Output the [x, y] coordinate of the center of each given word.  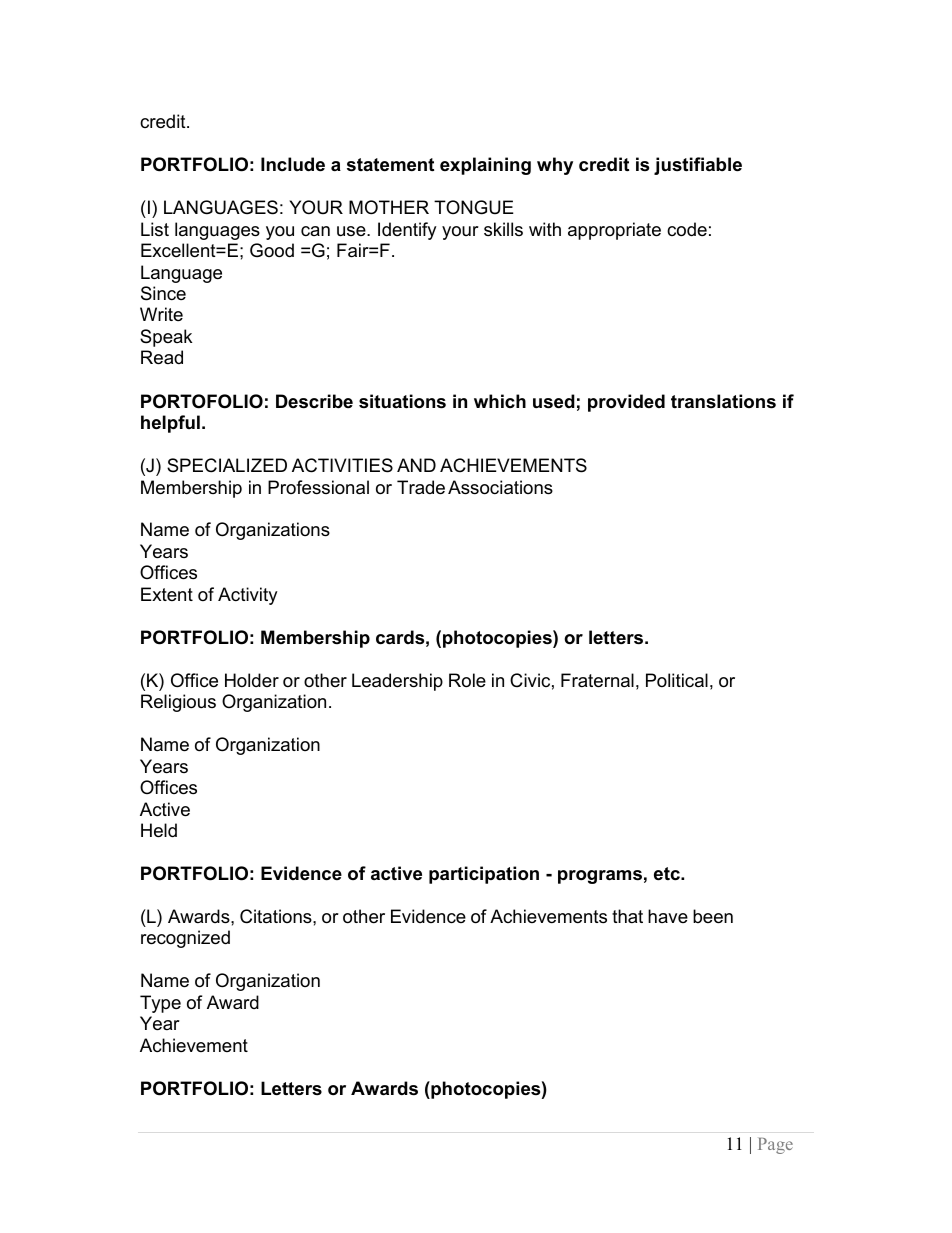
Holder [252, 680]
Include [293, 164]
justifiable [698, 166]
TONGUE [474, 207]
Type [160, 1004]
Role [467, 680]
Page [775, 1146]
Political [677, 680]
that [627, 916]
